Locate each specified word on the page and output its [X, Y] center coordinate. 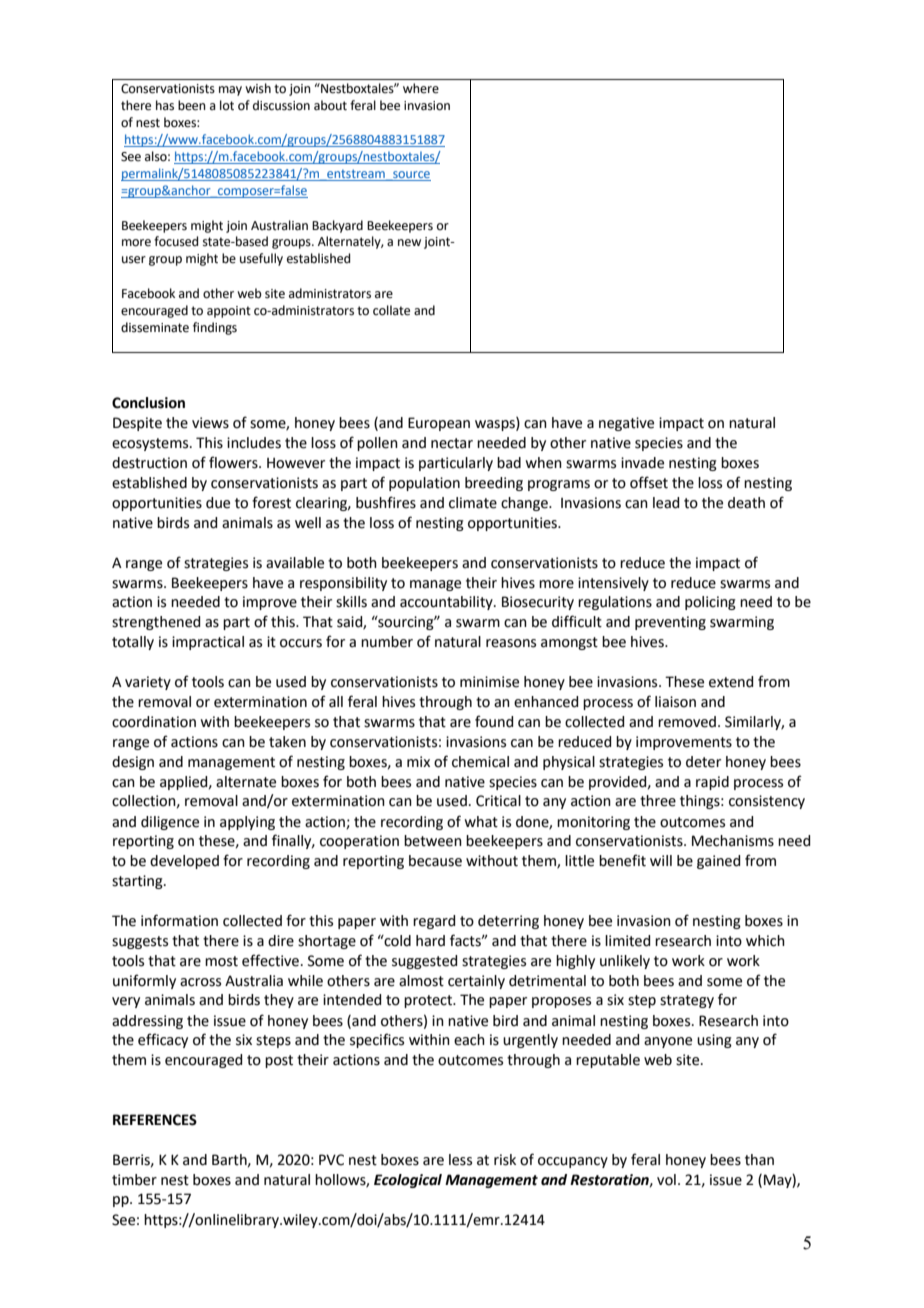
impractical [208, 643]
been [192, 105]
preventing [670, 623]
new [409, 243]
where [421, 88]
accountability [447, 603]
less [460, 1160]
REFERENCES [155, 1120]
